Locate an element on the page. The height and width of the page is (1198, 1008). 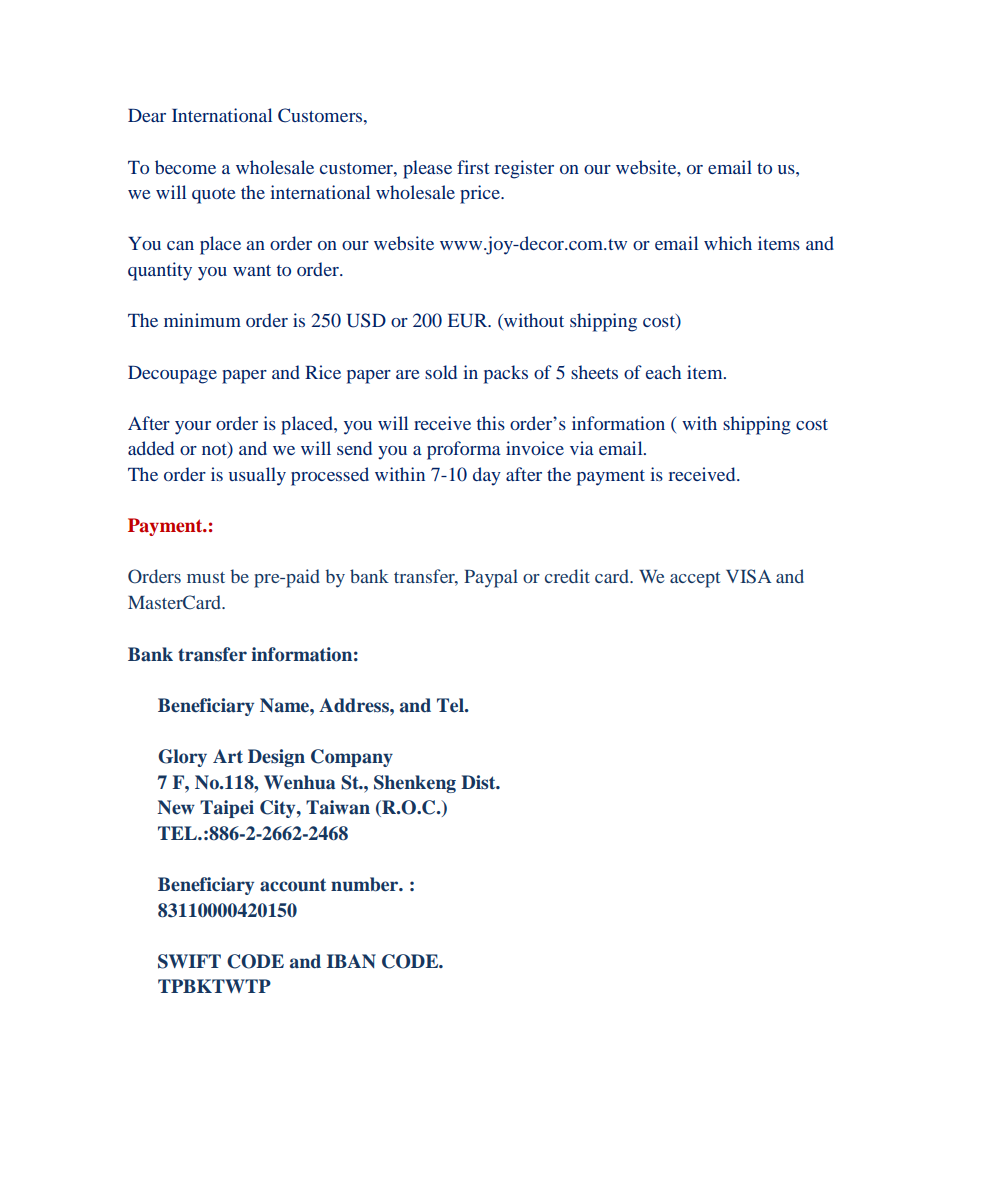
your is located at coordinates (193, 428).
